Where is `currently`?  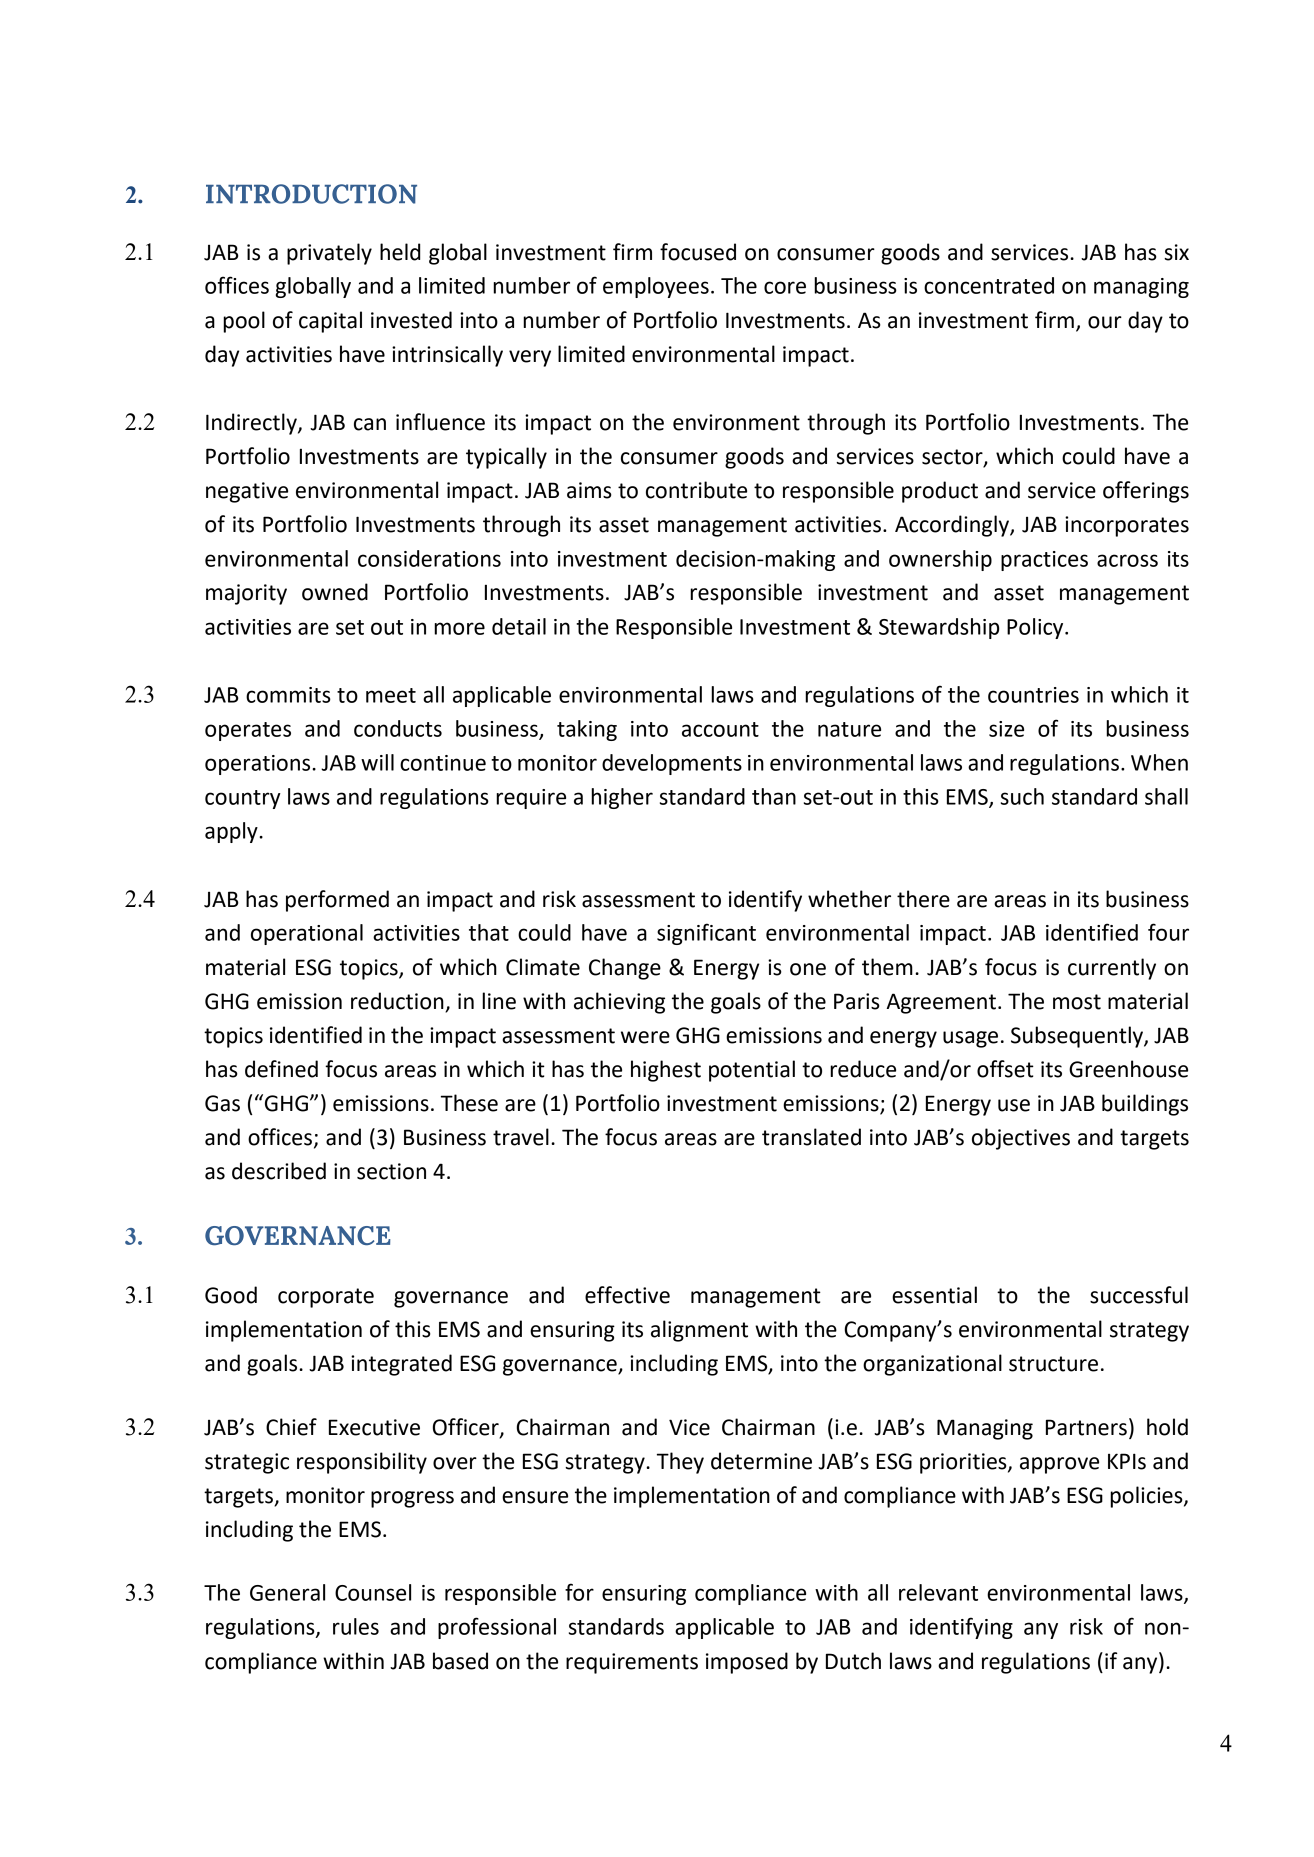
currently is located at coordinates (1112, 969).
